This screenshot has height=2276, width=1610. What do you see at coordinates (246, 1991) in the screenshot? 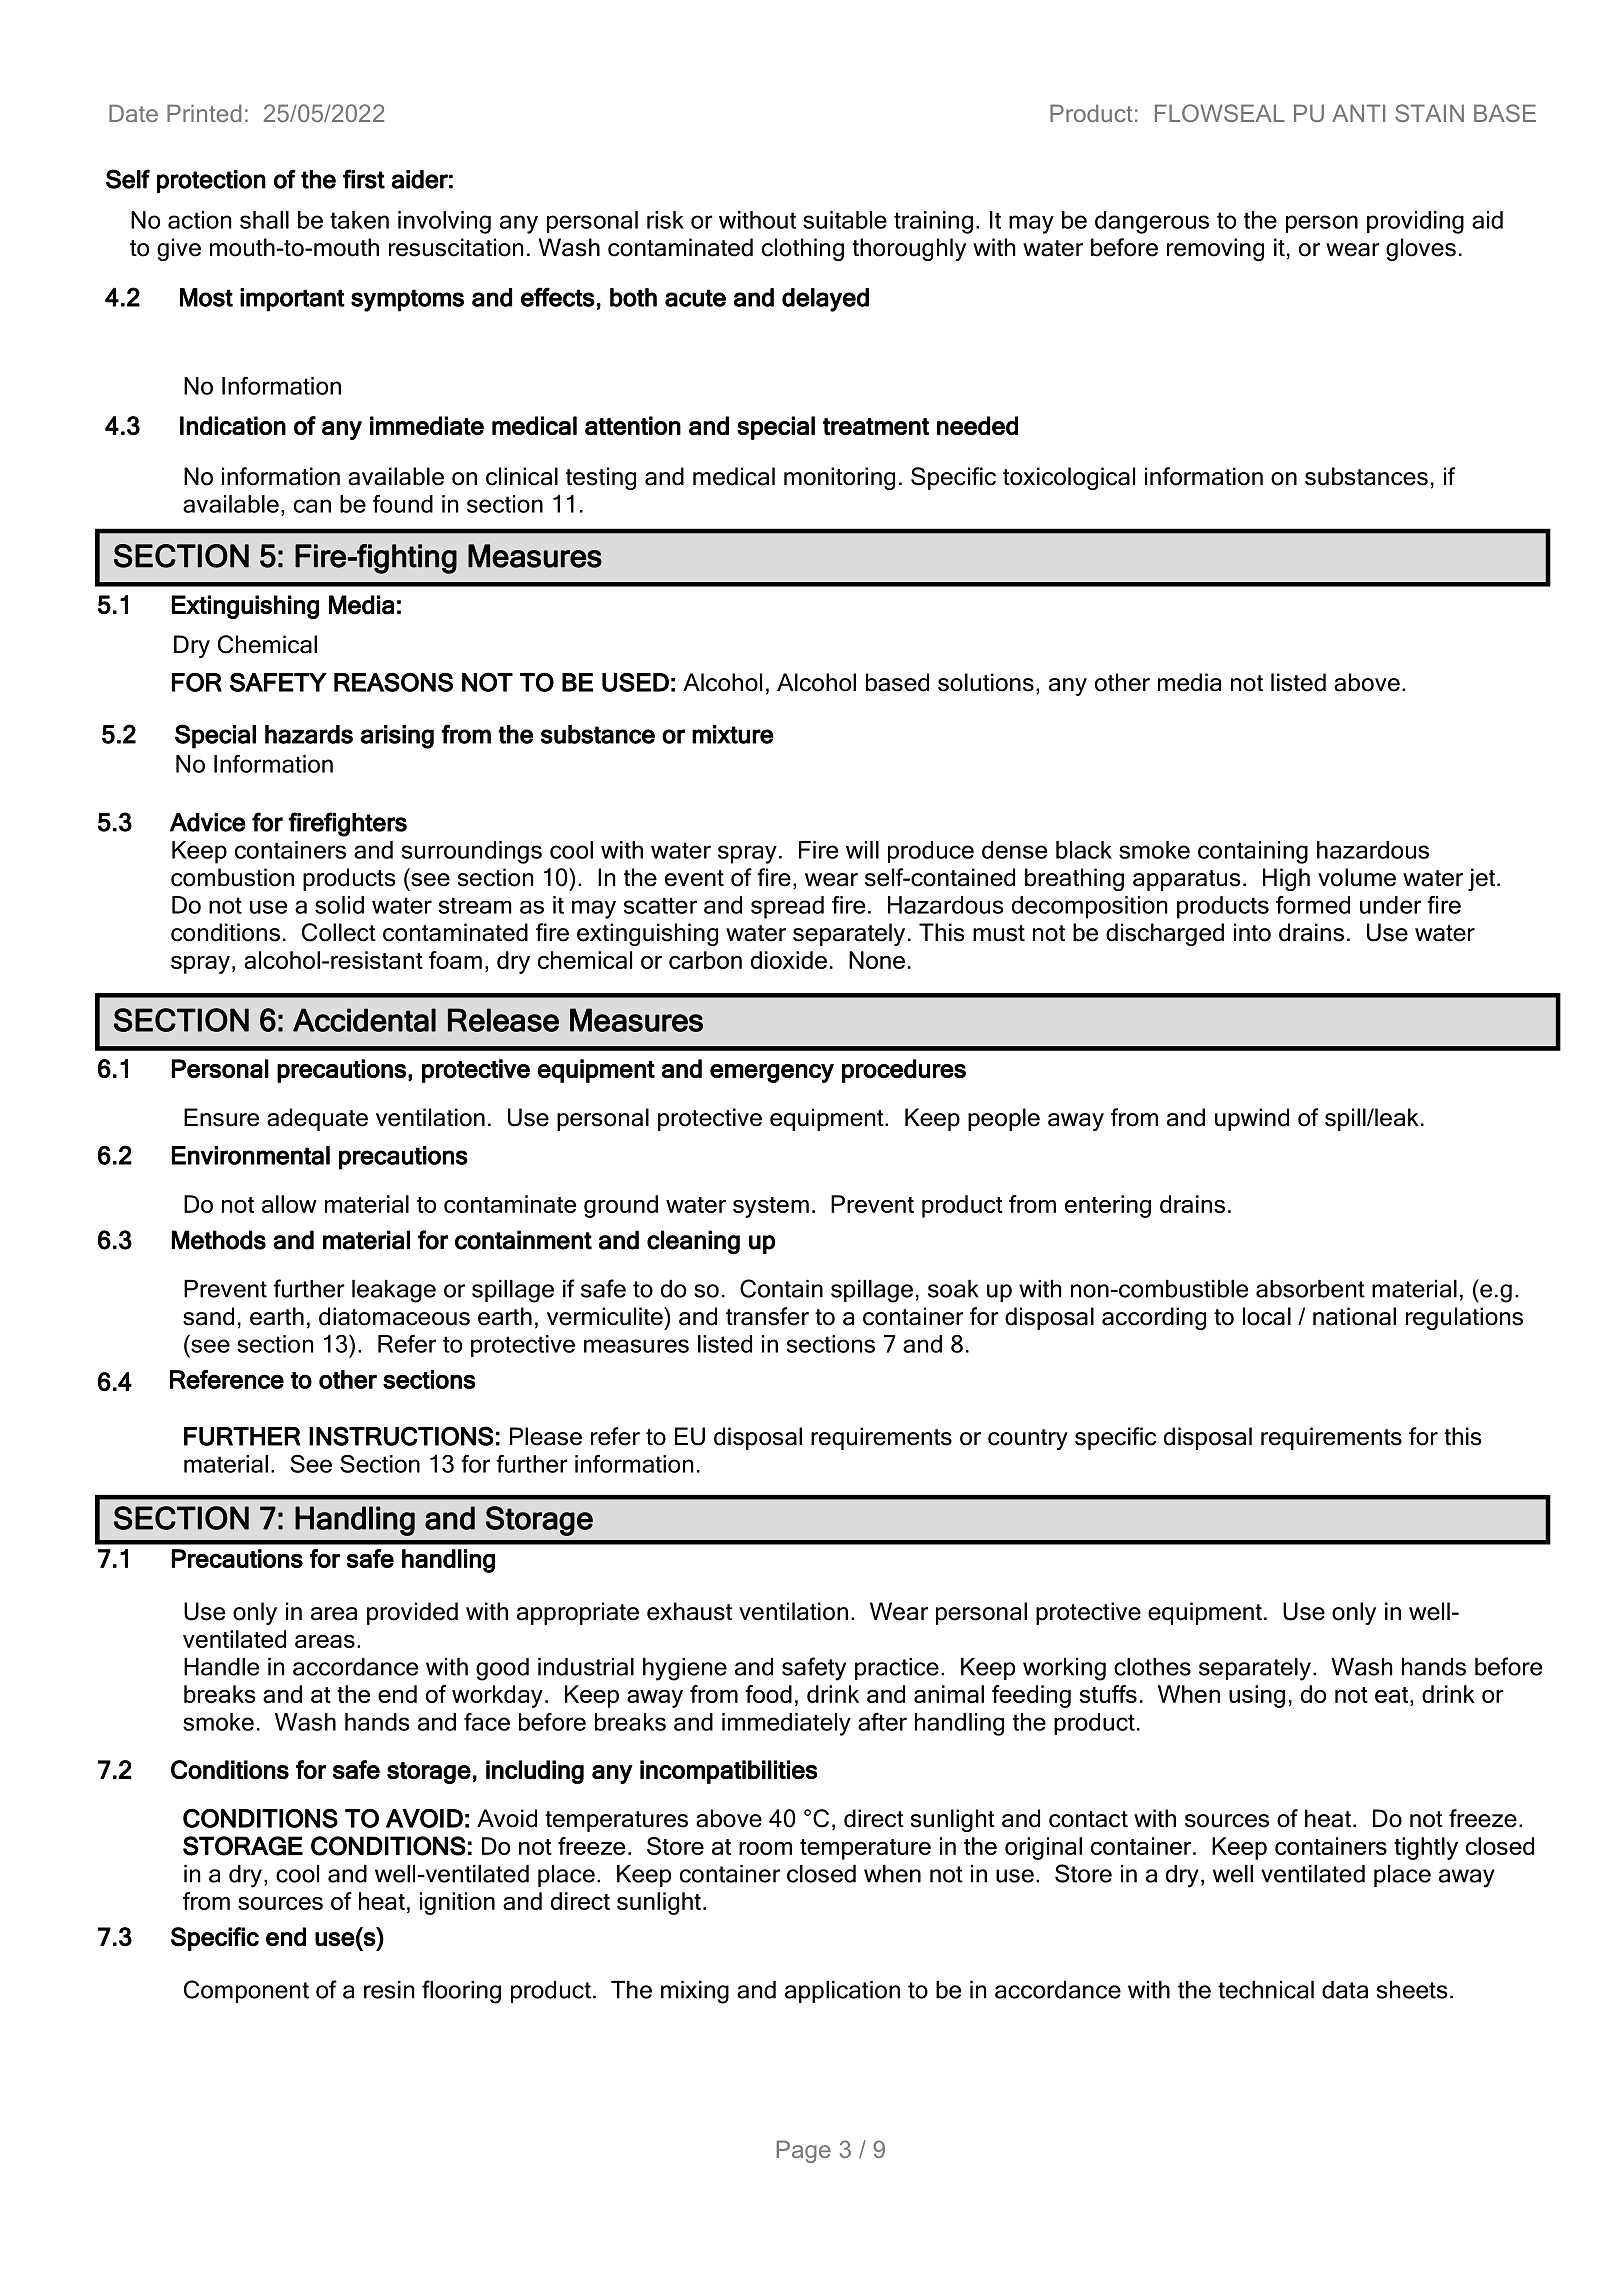
I see `Component` at bounding box center [246, 1991].
